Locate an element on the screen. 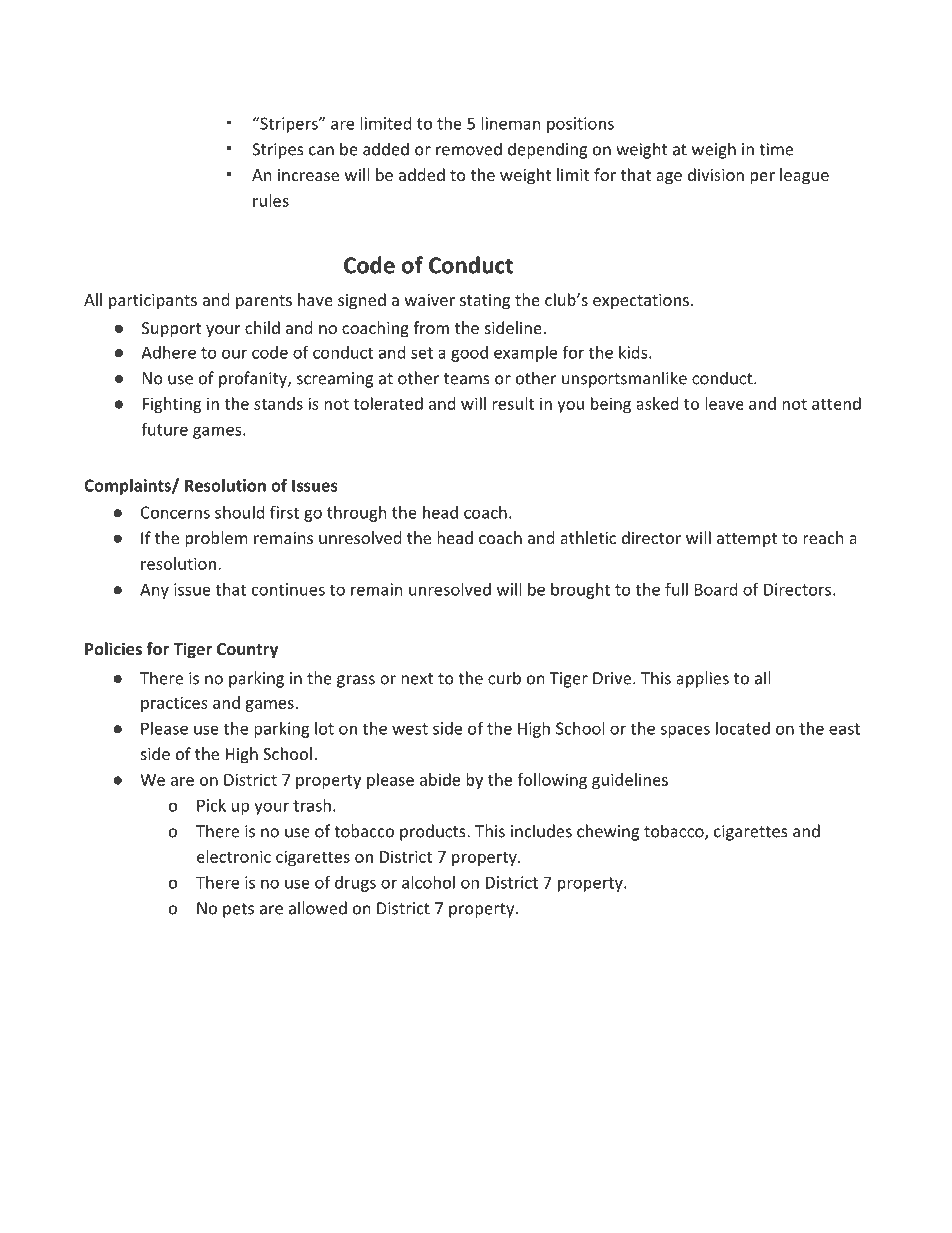 This screenshot has height=1233, width=952. expectations is located at coordinates (641, 302).
